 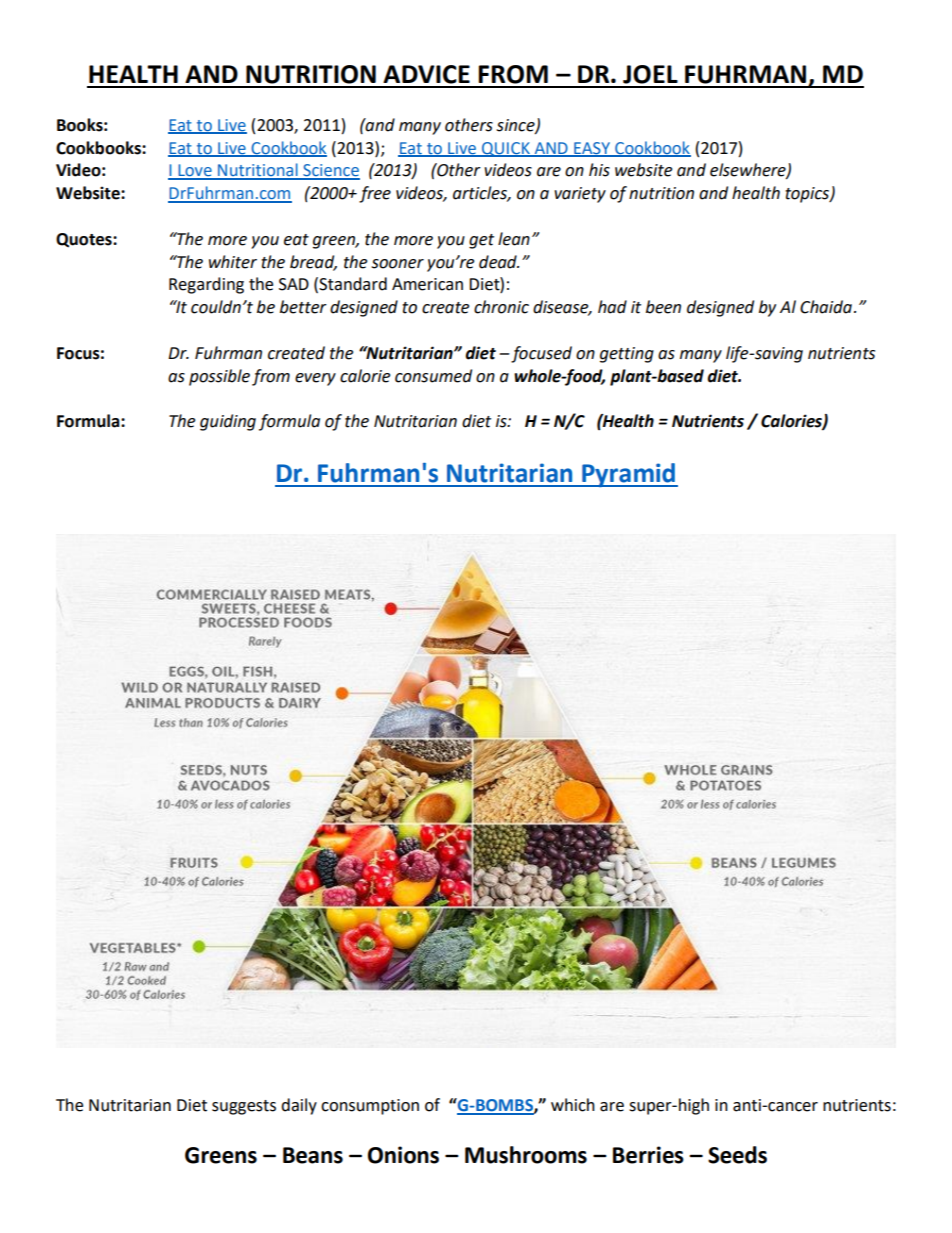 What do you see at coordinates (375, 194) in the screenshot?
I see `free` at bounding box center [375, 194].
